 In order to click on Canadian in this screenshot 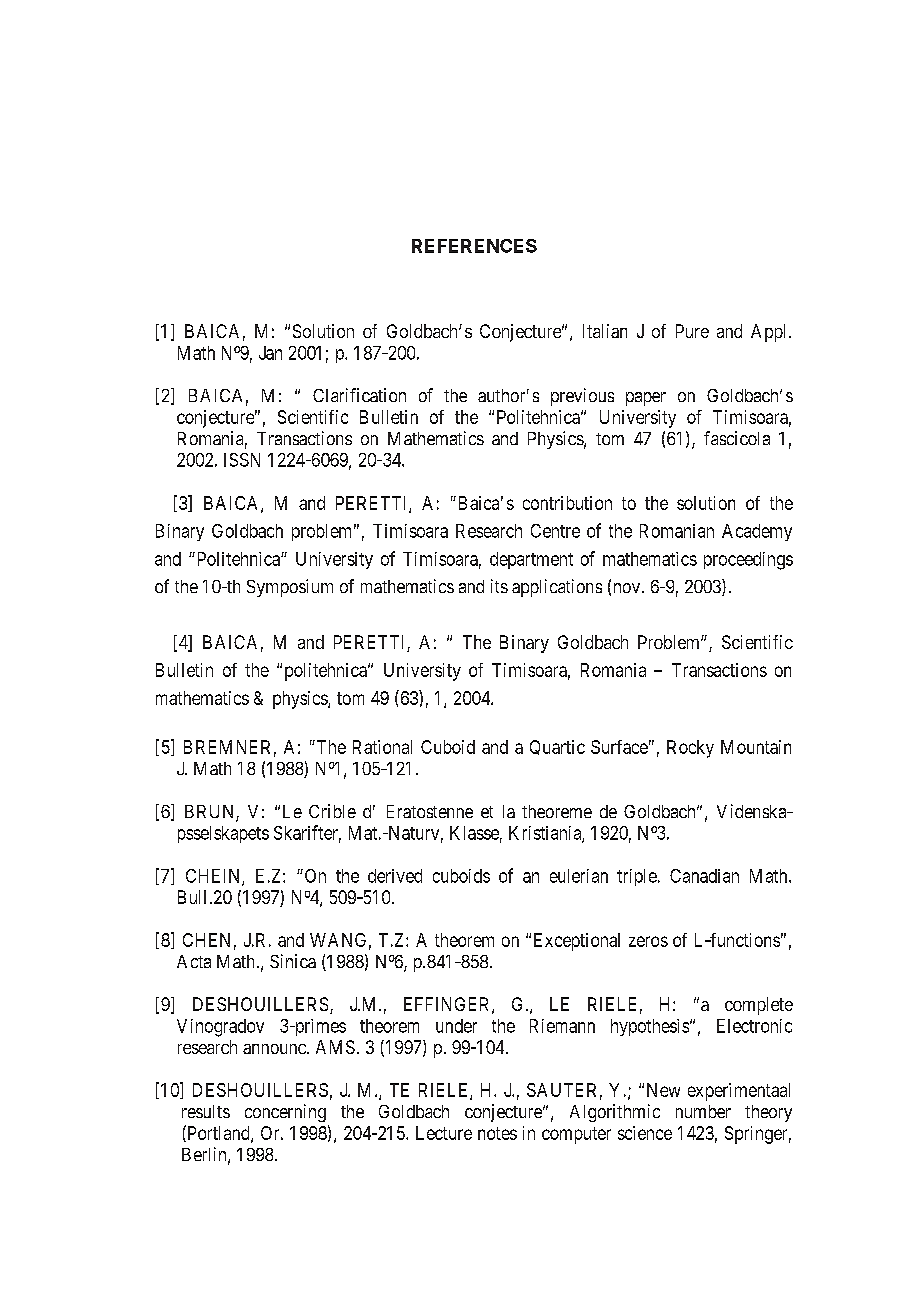, I will do `click(704, 876)`.
